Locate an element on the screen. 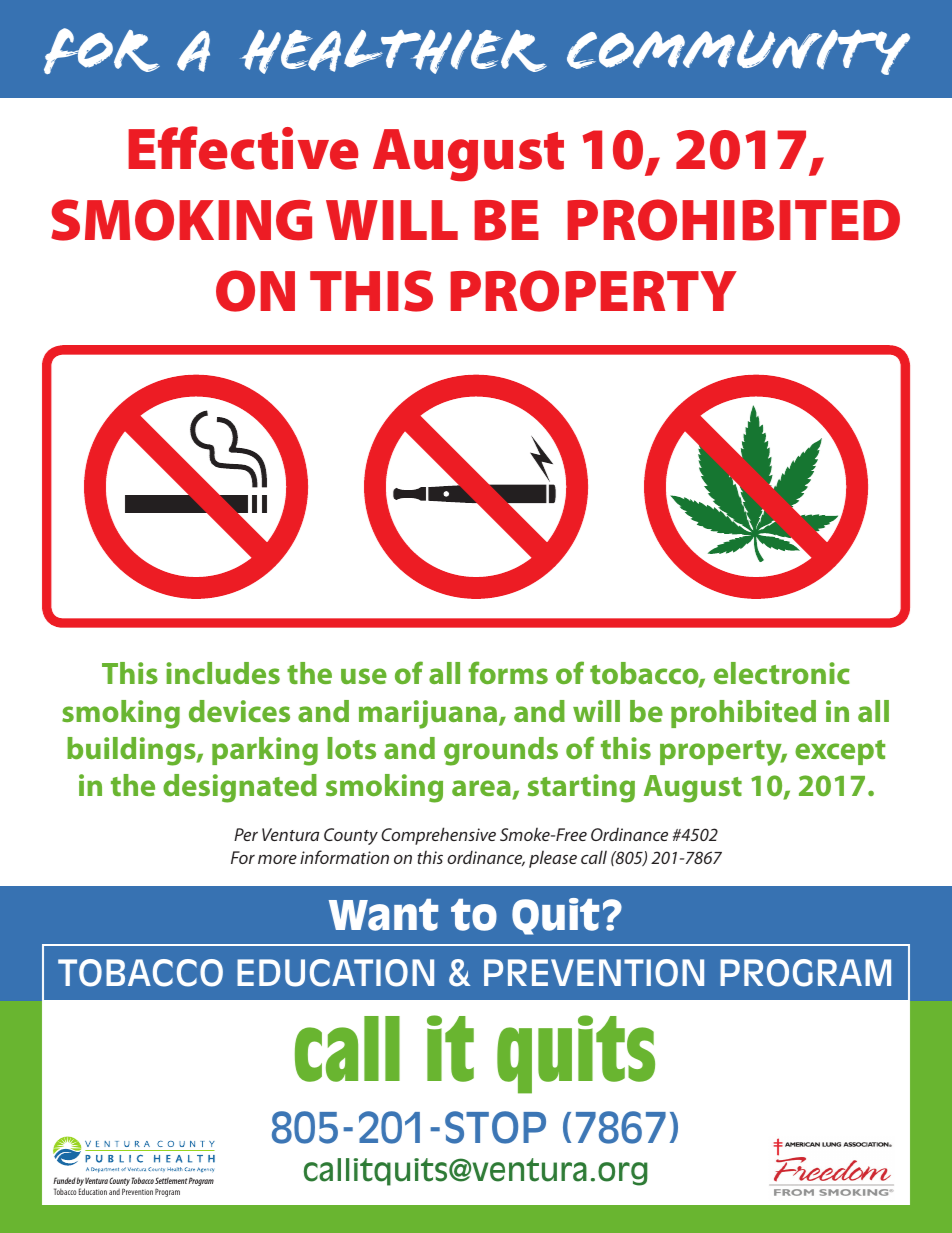  marijuana is located at coordinates (429, 714).
